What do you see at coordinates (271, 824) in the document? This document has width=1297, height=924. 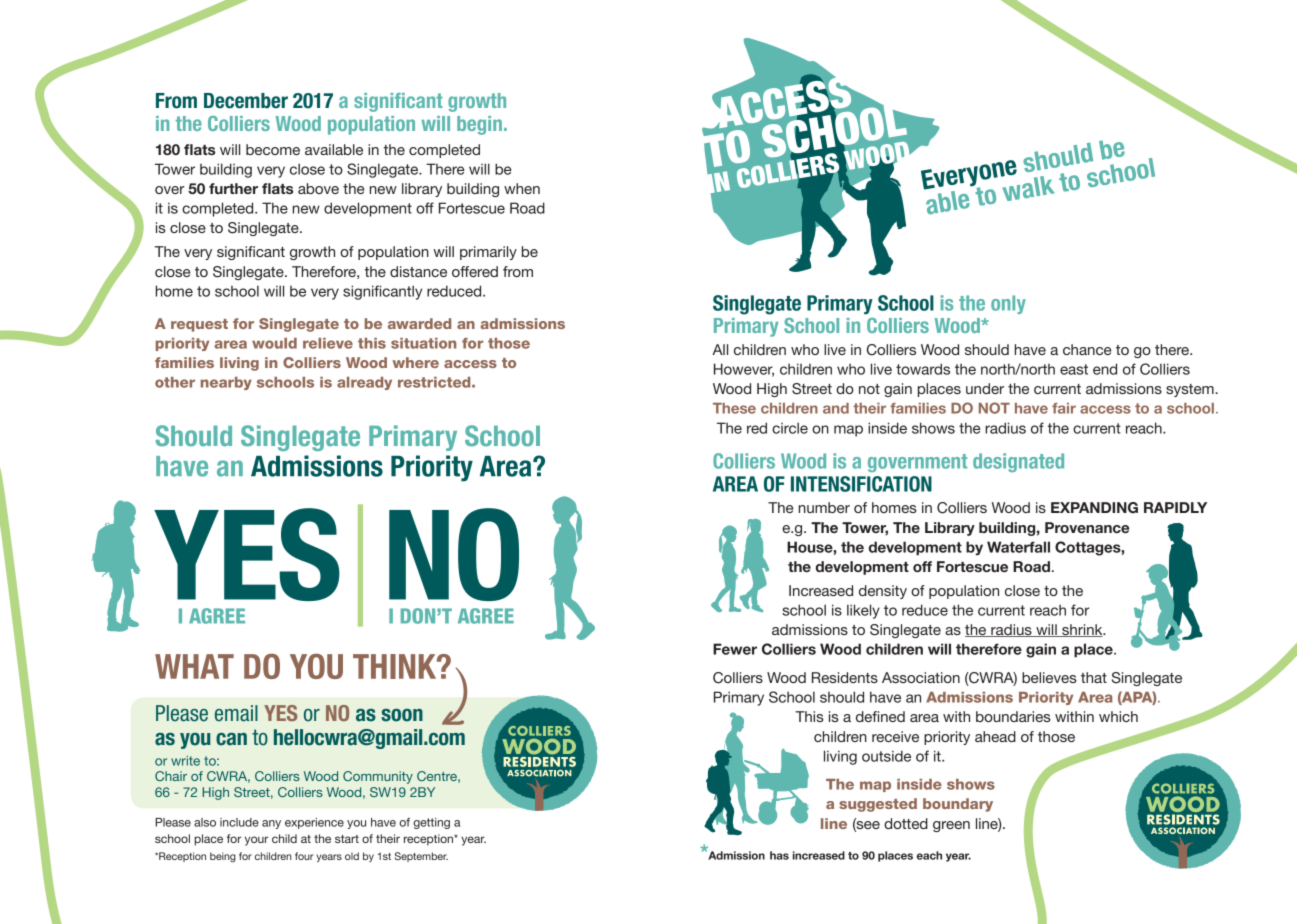 I see `any` at bounding box center [271, 824].
